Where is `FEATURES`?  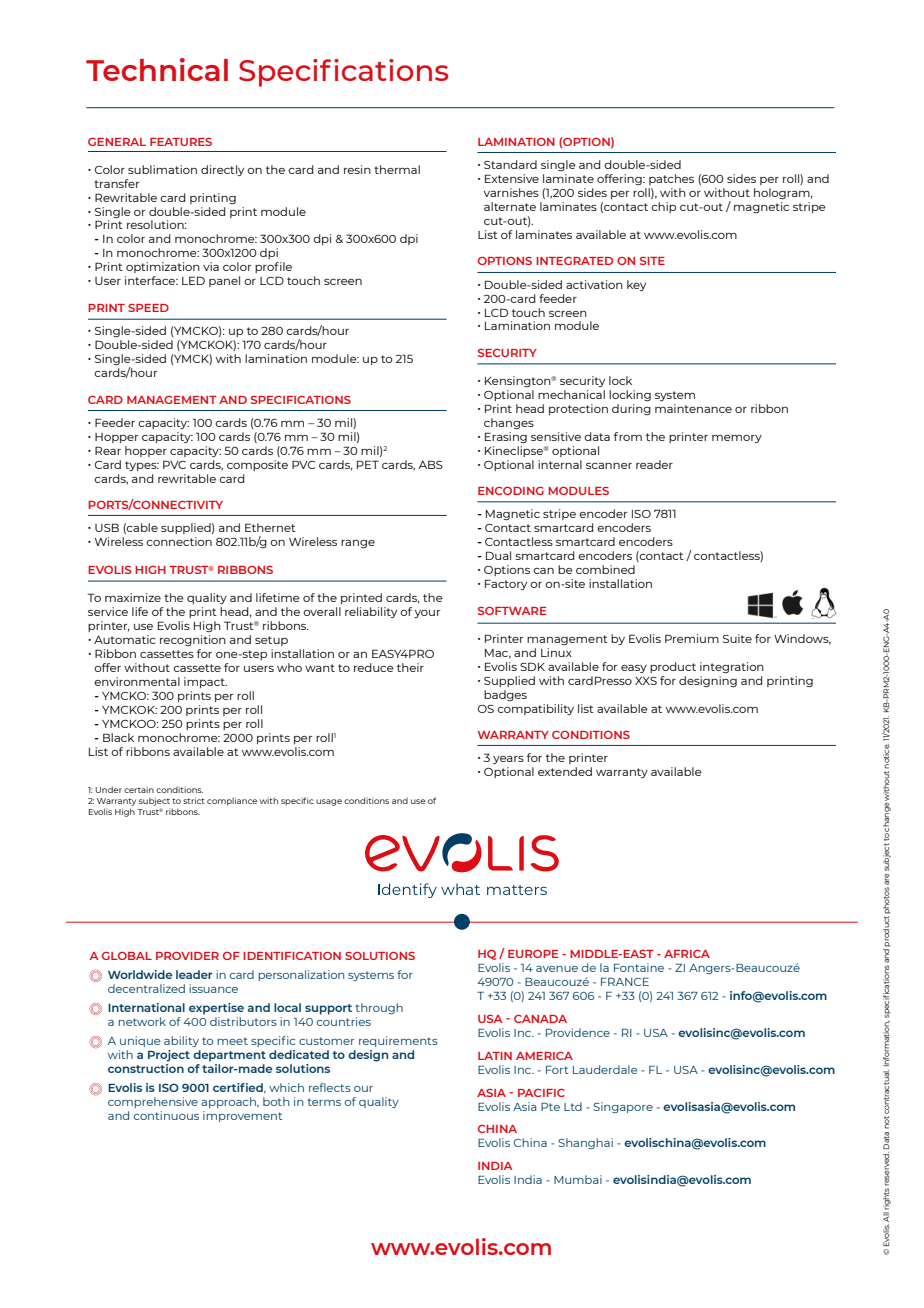 FEATURES is located at coordinates (181, 142).
